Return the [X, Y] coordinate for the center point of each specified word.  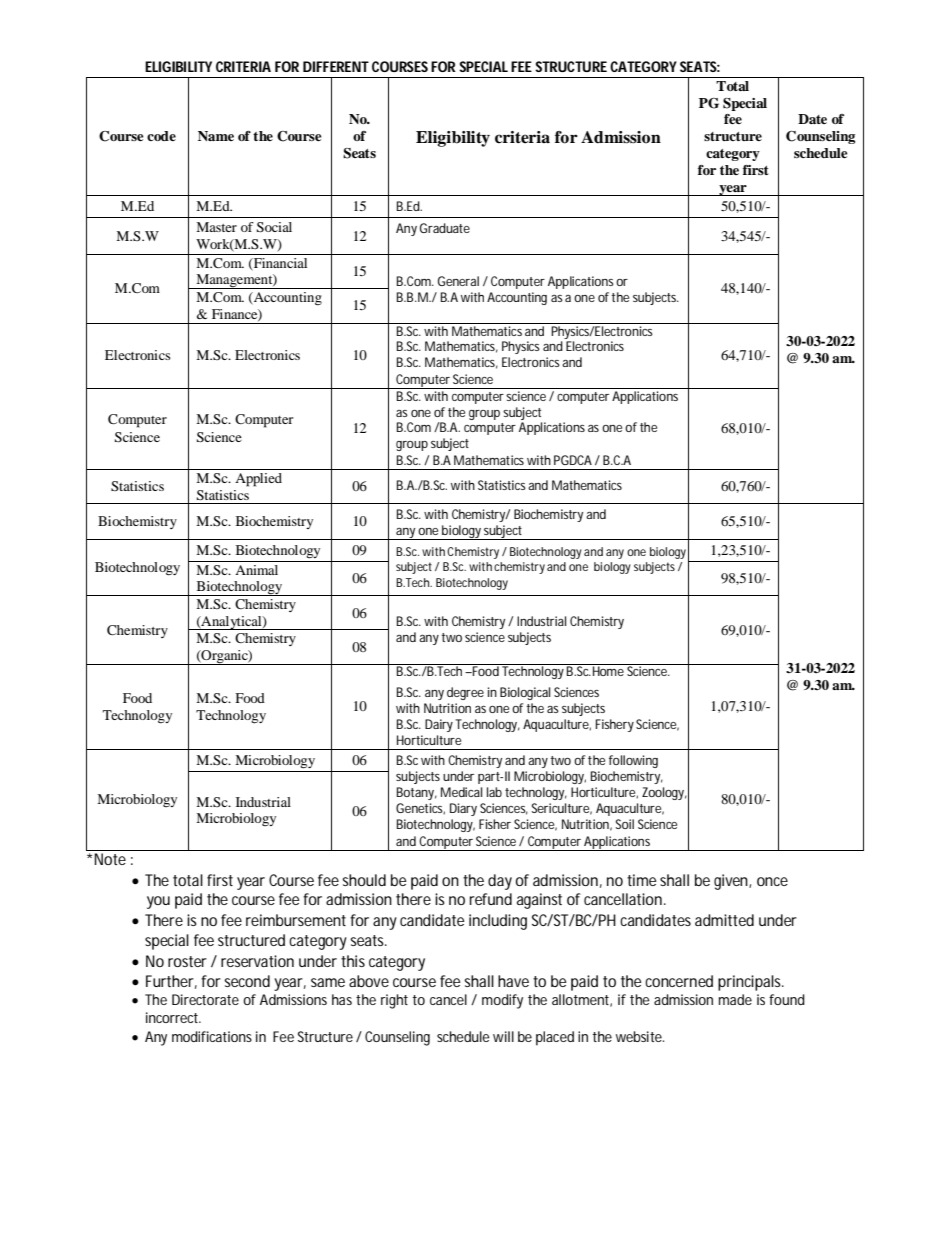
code [161, 136]
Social [274, 227]
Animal [256, 570]
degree [465, 693]
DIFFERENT [336, 66]
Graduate [445, 228]
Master [216, 227]
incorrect [172, 1017]
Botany [415, 793]
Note [110, 859]
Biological [525, 693]
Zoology [663, 793]
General [458, 281]
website [639, 1036]
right [394, 1001]
